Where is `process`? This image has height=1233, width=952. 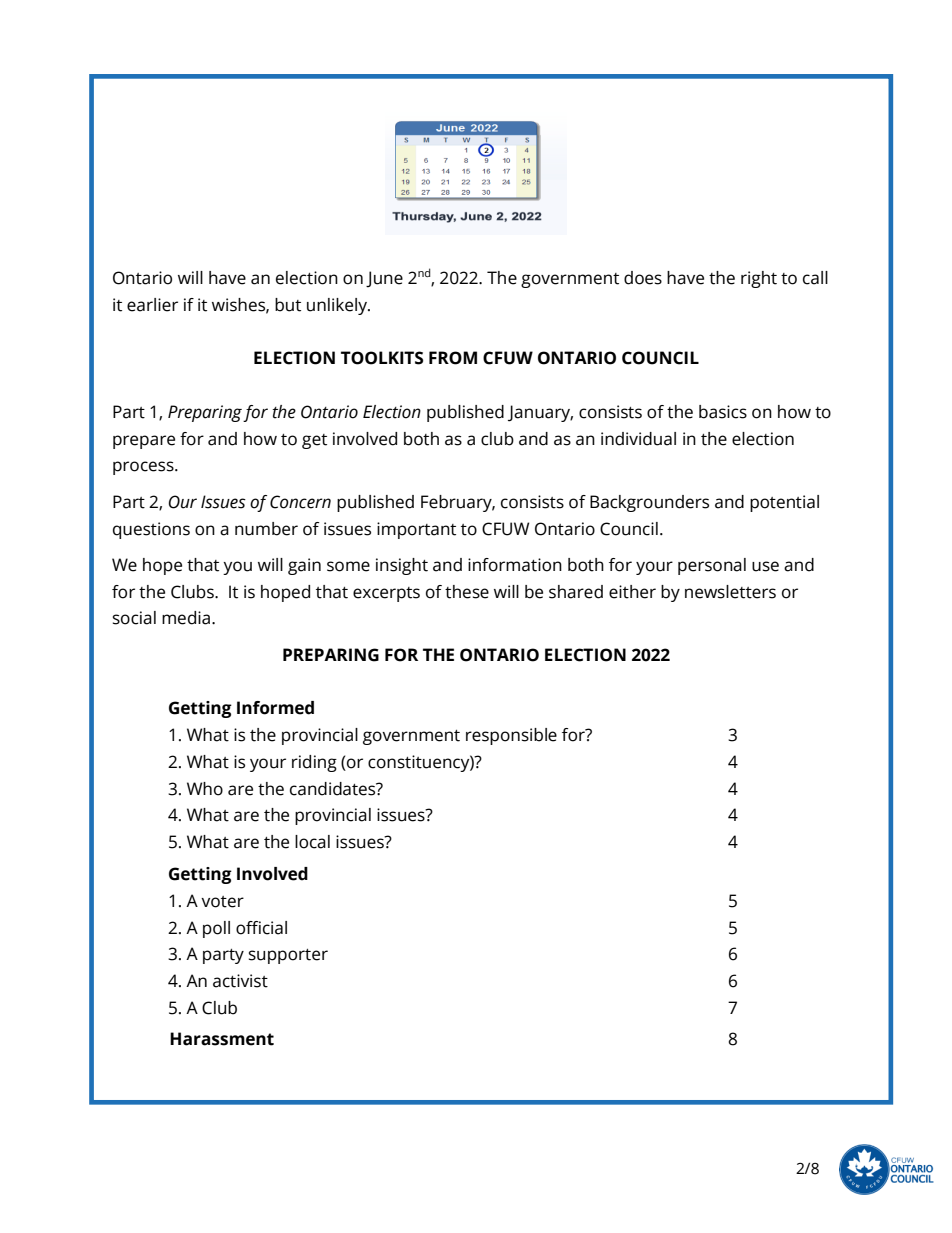 process is located at coordinates (144, 468).
